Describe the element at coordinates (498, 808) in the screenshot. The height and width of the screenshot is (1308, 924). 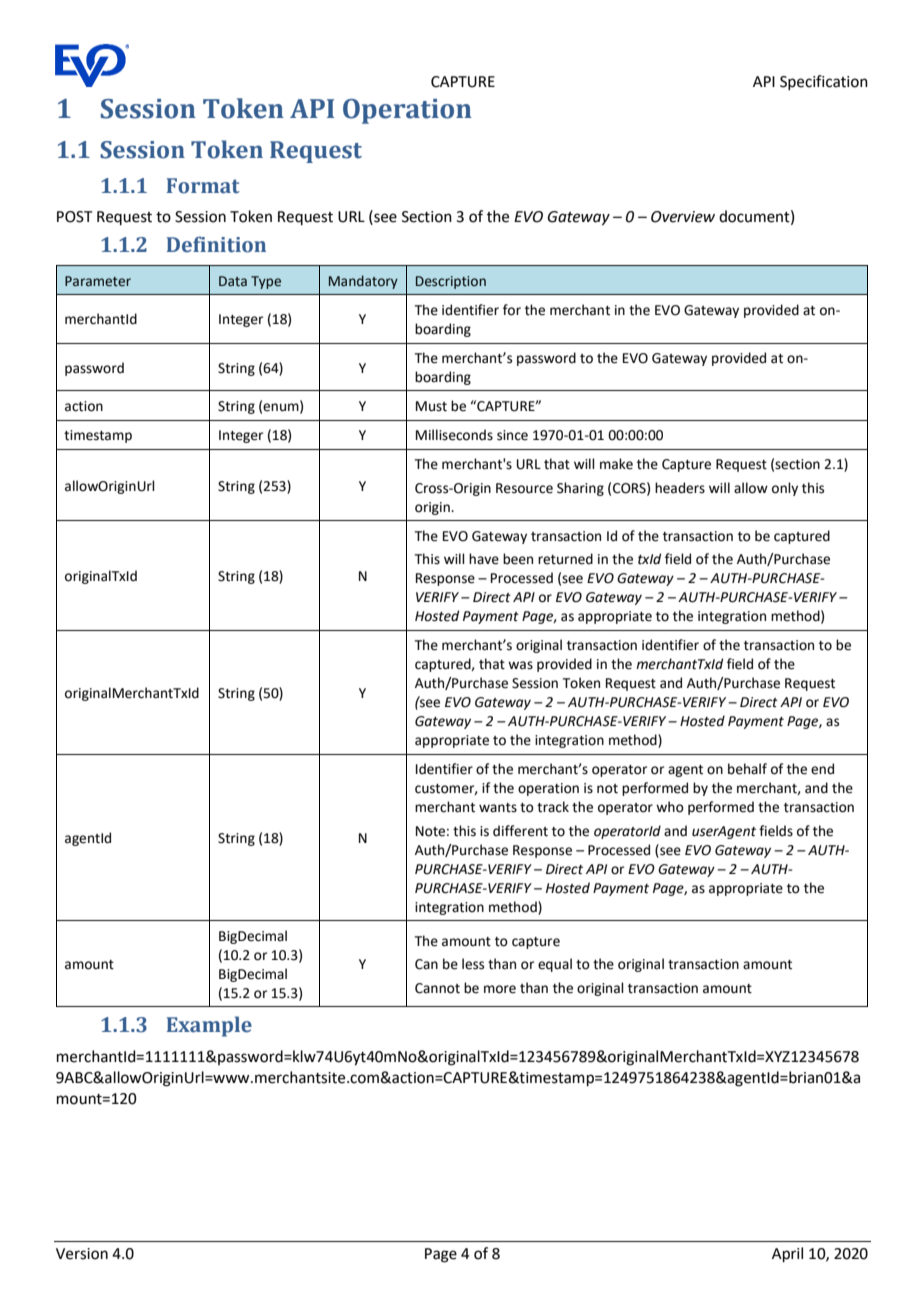
I see `wants` at that location.
